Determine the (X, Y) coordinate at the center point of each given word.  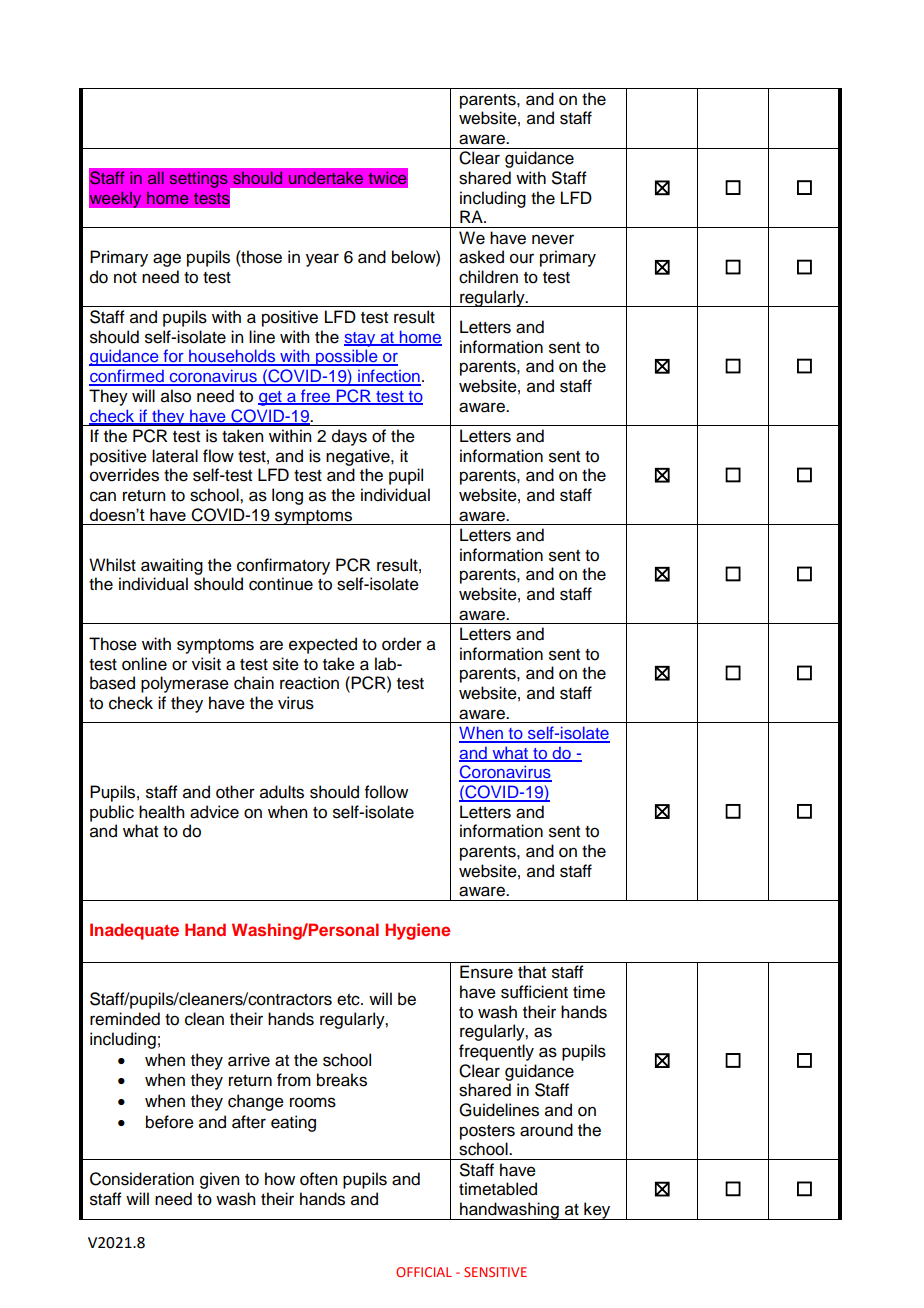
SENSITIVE (495, 1272)
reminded (125, 1019)
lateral (175, 456)
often (318, 1179)
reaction (309, 683)
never (553, 239)
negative (359, 457)
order (402, 644)
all (156, 177)
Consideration (142, 1179)
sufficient (534, 992)
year (322, 260)
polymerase (185, 684)
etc (349, 1000)
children (488, 277)
